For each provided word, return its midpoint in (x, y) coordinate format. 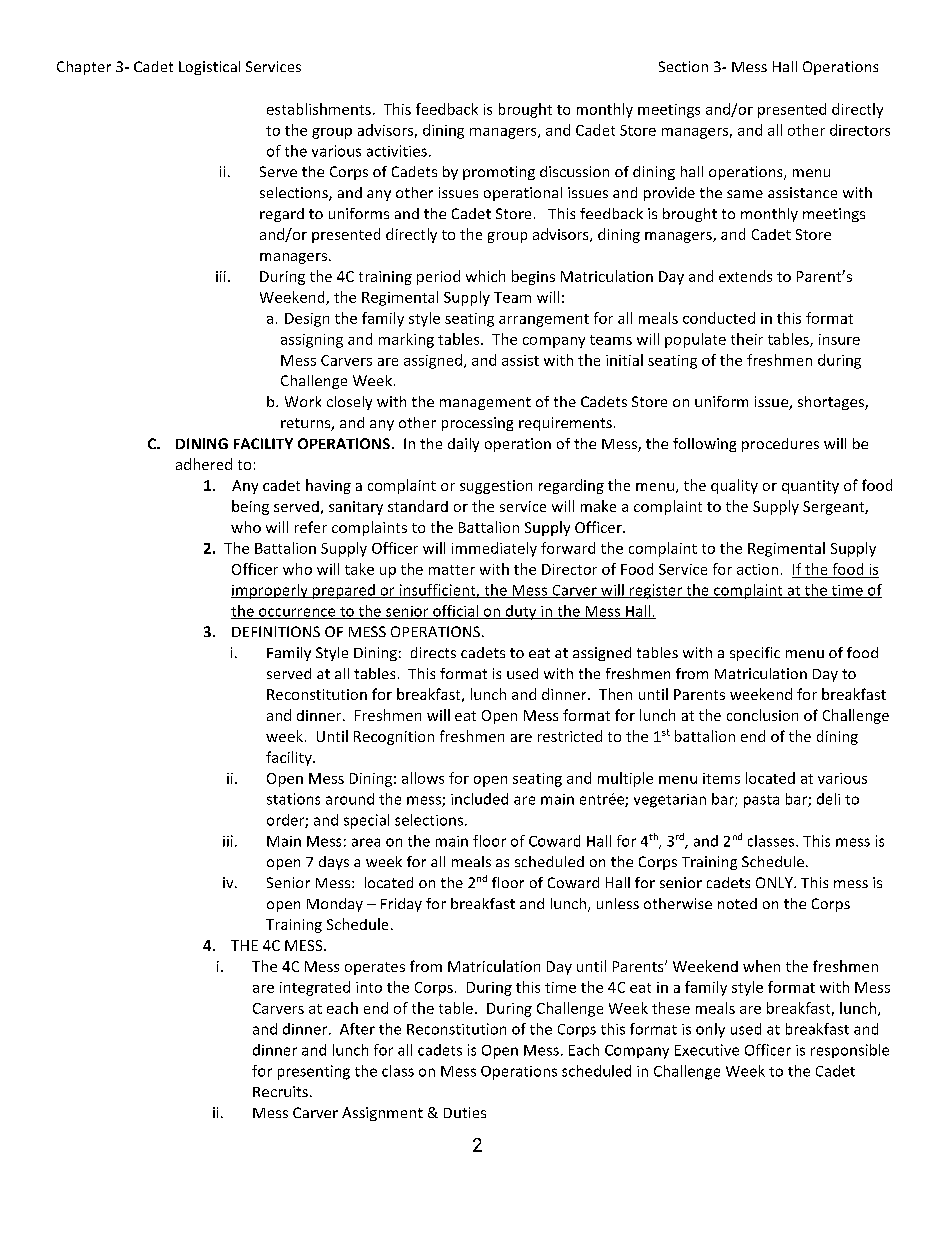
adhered (204, 464)
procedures (780, 445)
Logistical (209, 68)
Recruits (280, 1091)
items (721, 778)
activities (397, 151)
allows (423, 778)
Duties (465, 1112)
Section (683, 66)
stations (293, 799)
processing (477, 424)
